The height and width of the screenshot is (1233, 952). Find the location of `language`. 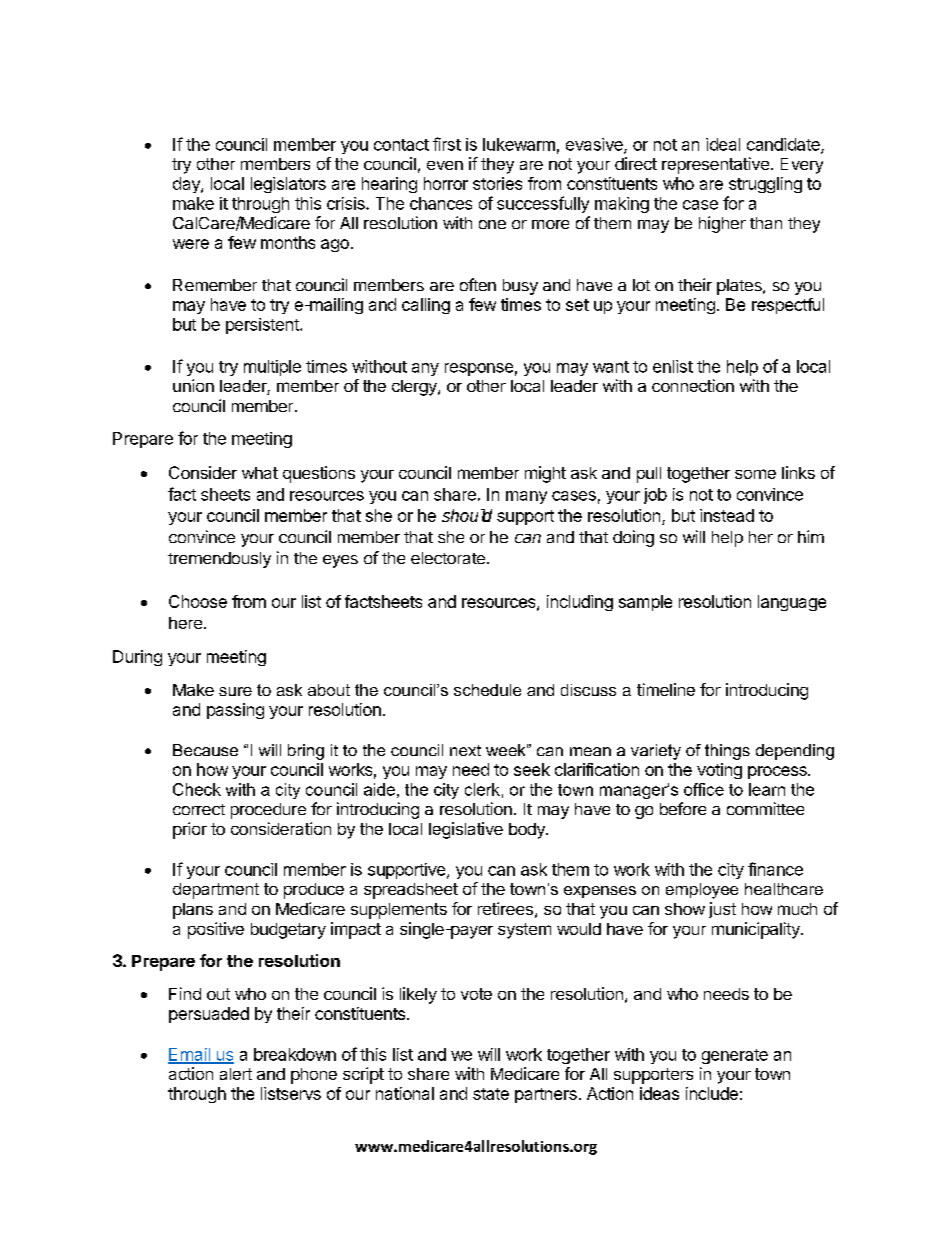

language is located at coordinates (792, 603).
